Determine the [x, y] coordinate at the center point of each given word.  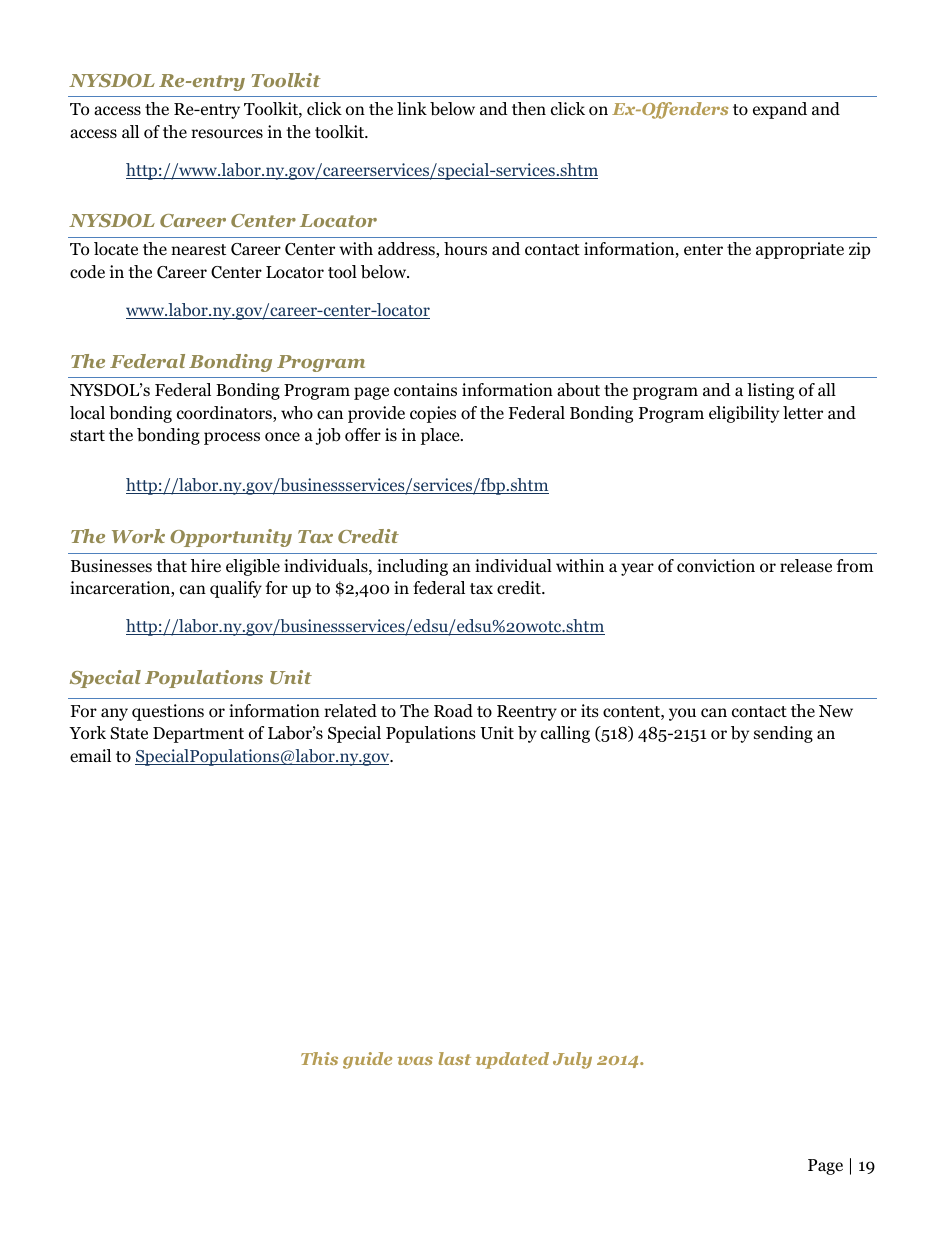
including [412, 567]
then [529, 108]
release [806, 566]
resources [227, 134]
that [171, 565]
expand [780, 110]
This [319, 1058]
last [454, 1058]
